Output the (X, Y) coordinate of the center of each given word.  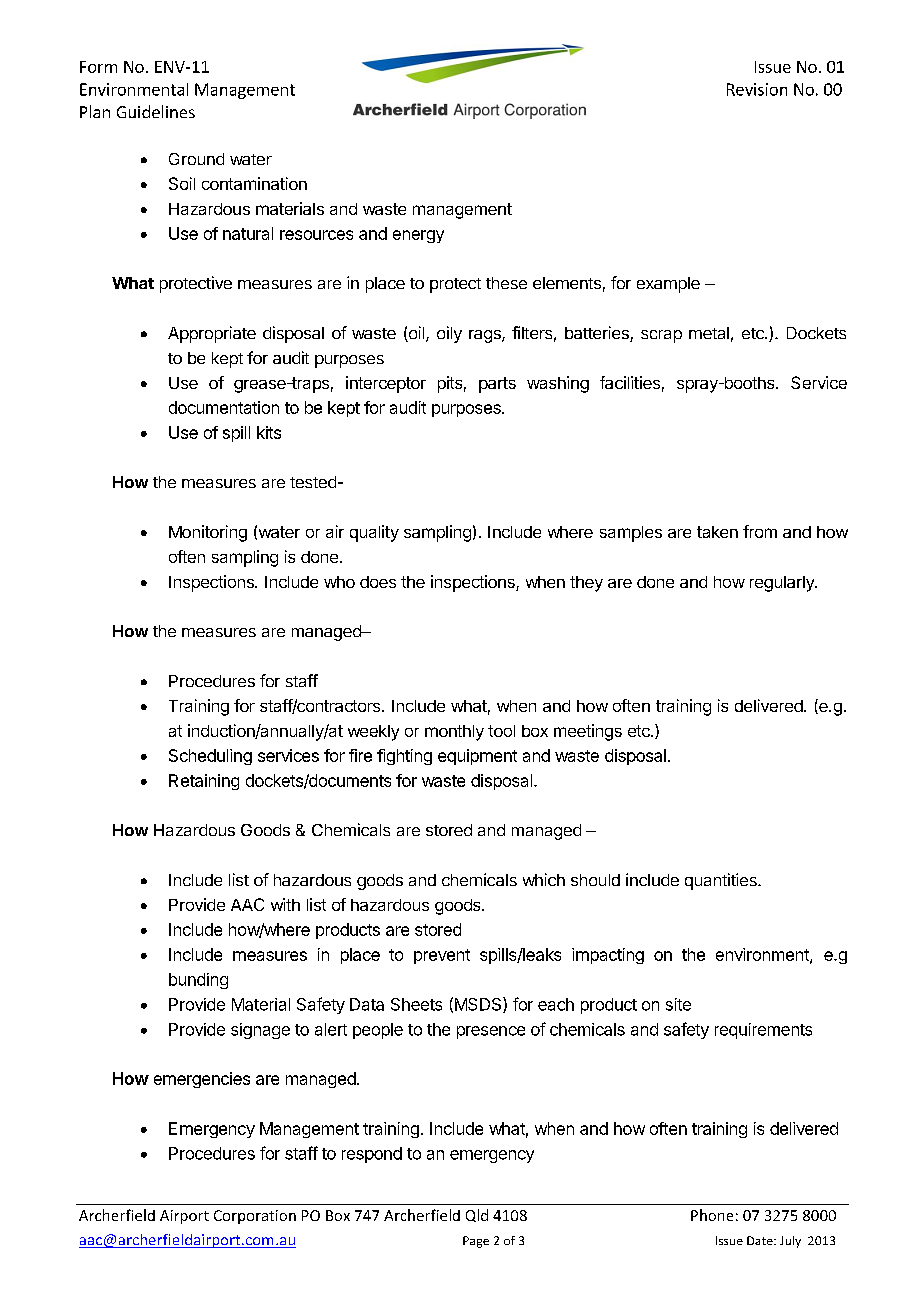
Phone (712, 1215)
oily (449, 334)
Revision (757, 89)
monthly (454, 733)
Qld (477, 1215)
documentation (224, 407)
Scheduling (210, 757)
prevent (442, 956)
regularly (783, 584)
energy (418, 236)
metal (709, 333)
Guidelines (156, 111)
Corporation (255, 1217)
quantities (722, 881)
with (285, 904)
